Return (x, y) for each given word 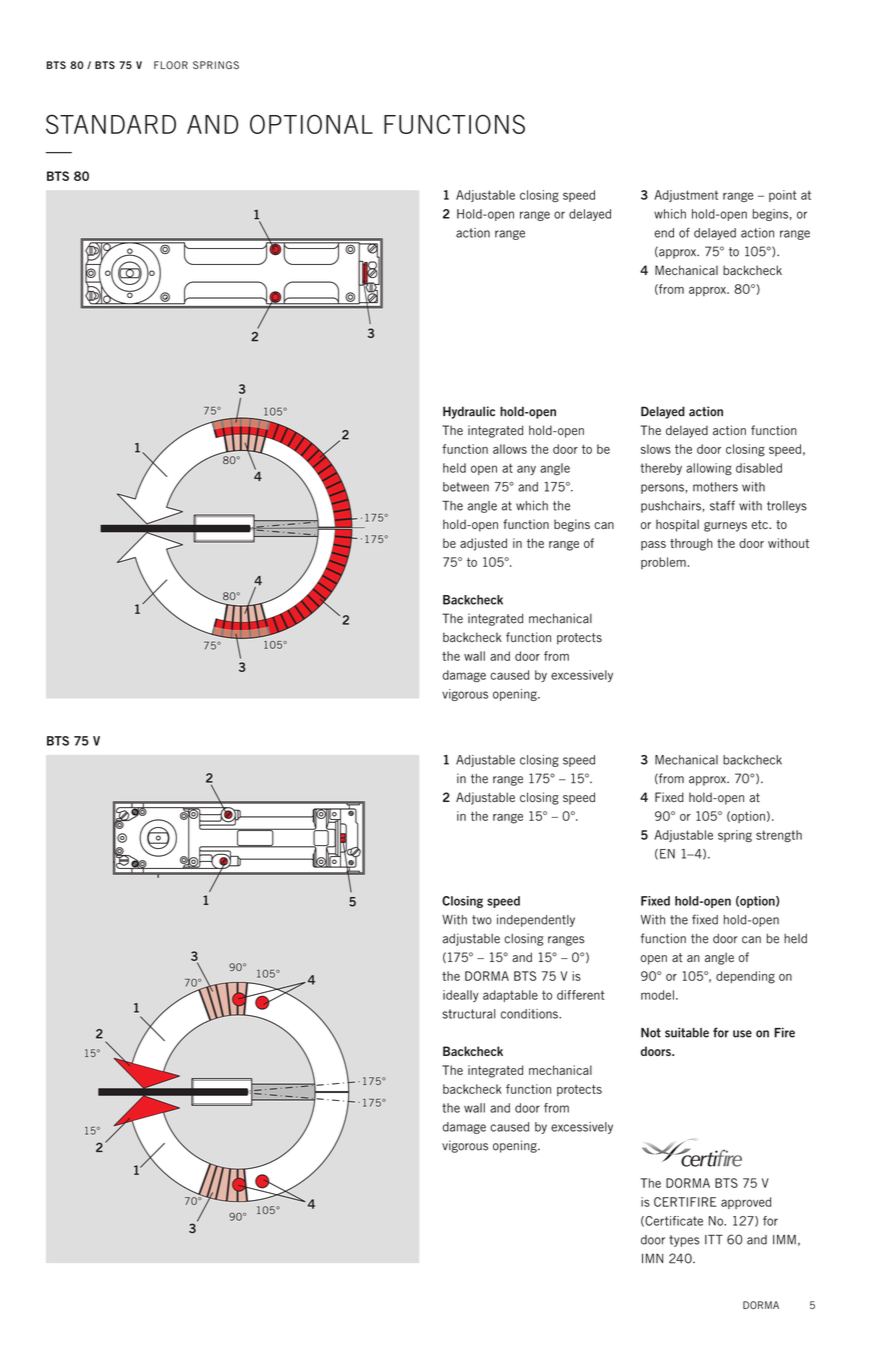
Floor (171, 65)
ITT (714, 1239)
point (783, 196)
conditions (530, 1014)
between (466, 487)
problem (663, 563)
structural (469, 1014)
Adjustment (686, 196)
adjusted (483, 544)
